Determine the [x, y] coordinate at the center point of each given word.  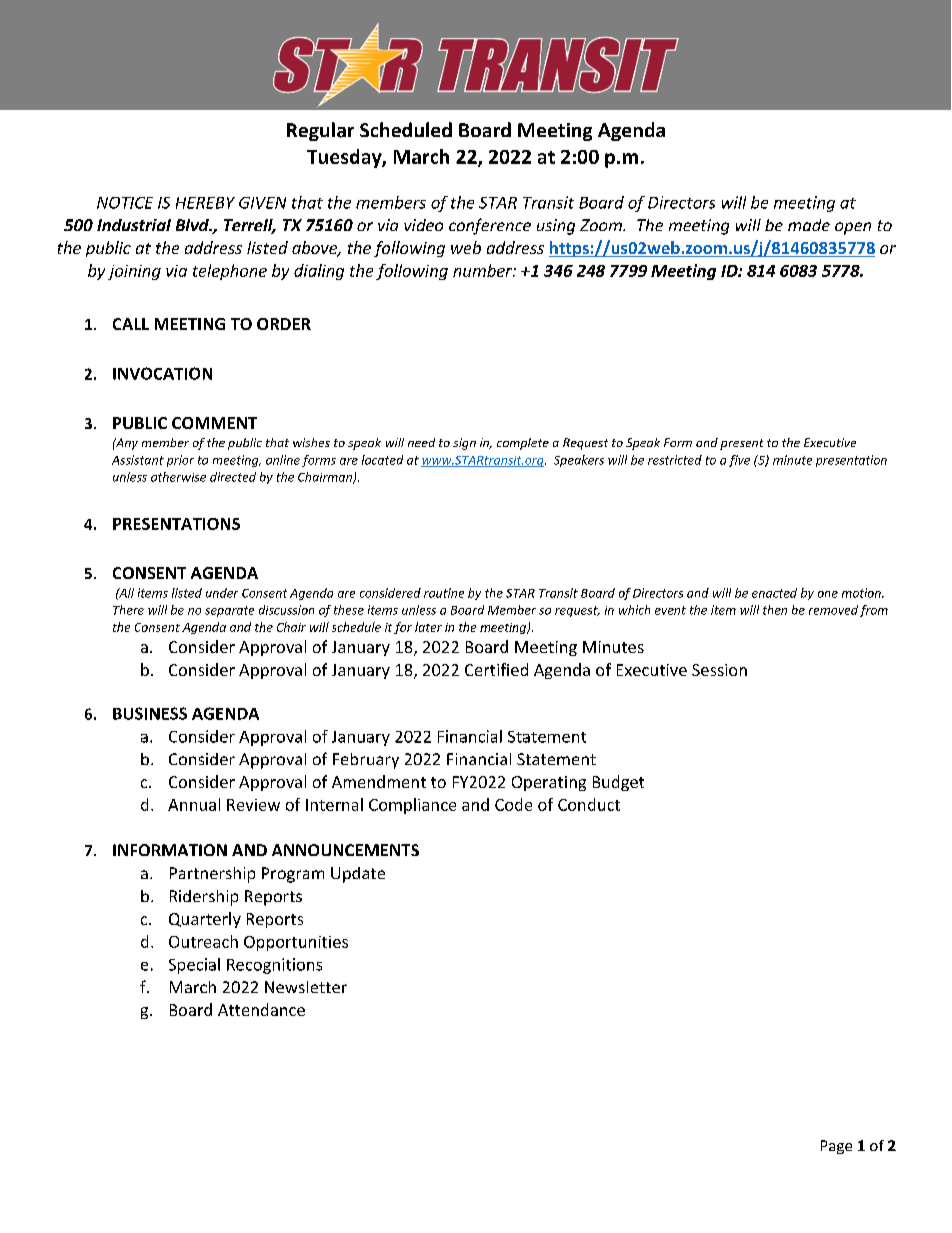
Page [836, 1147]
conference [490, 226]
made [809, 225]
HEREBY [205, 203]
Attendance [261, 1009]
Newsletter [306, 987]
